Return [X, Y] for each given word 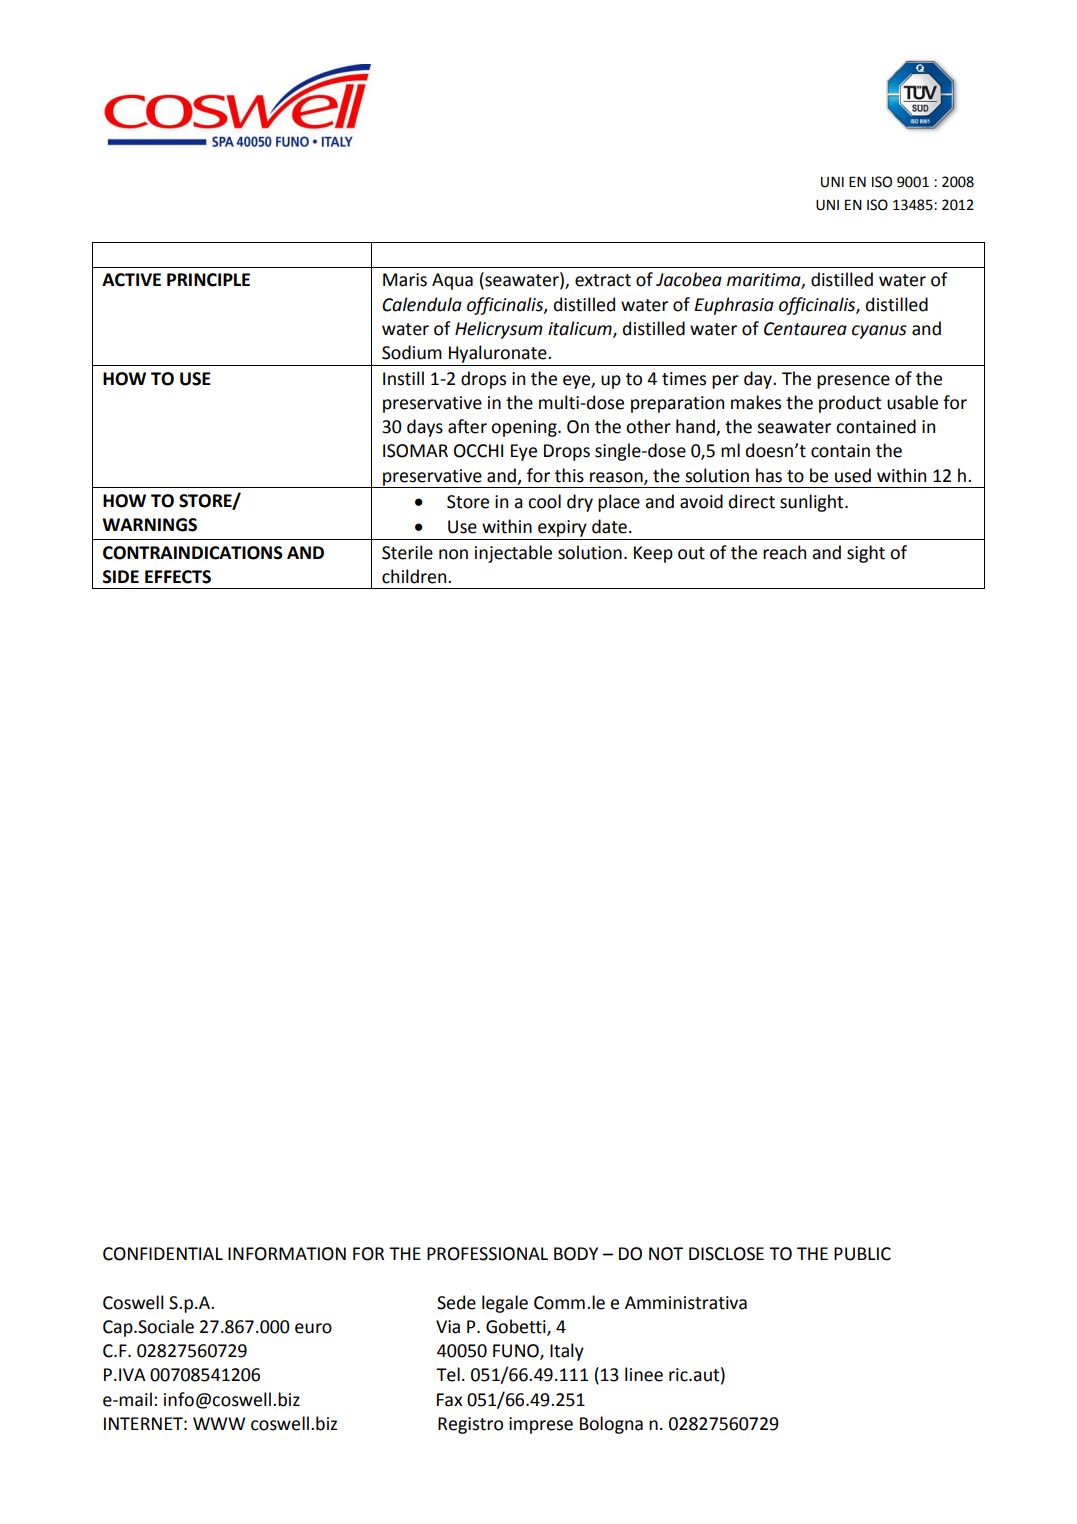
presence [853, 382]
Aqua [452, 281]
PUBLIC [862, 1254]
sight [866, 554]
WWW [219, 1423]
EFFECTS [178, 577]
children [415, 576]
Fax [449, 1400]
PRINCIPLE [208, 280]
